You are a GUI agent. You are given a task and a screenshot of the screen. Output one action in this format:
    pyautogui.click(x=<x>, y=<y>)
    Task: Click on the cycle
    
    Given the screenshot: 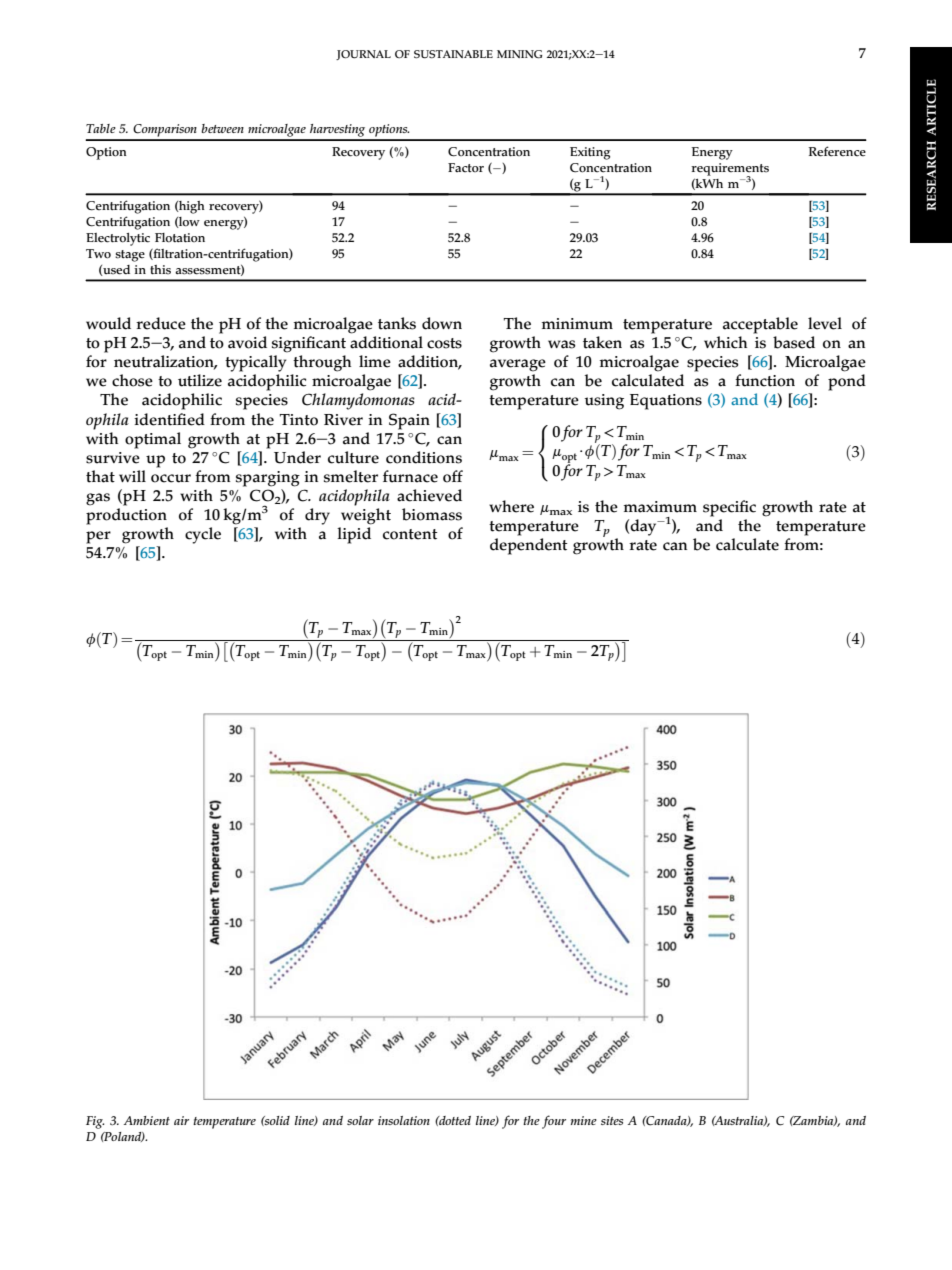 What is the action you would take?
    pyautogui.click(x=203, y=535)
